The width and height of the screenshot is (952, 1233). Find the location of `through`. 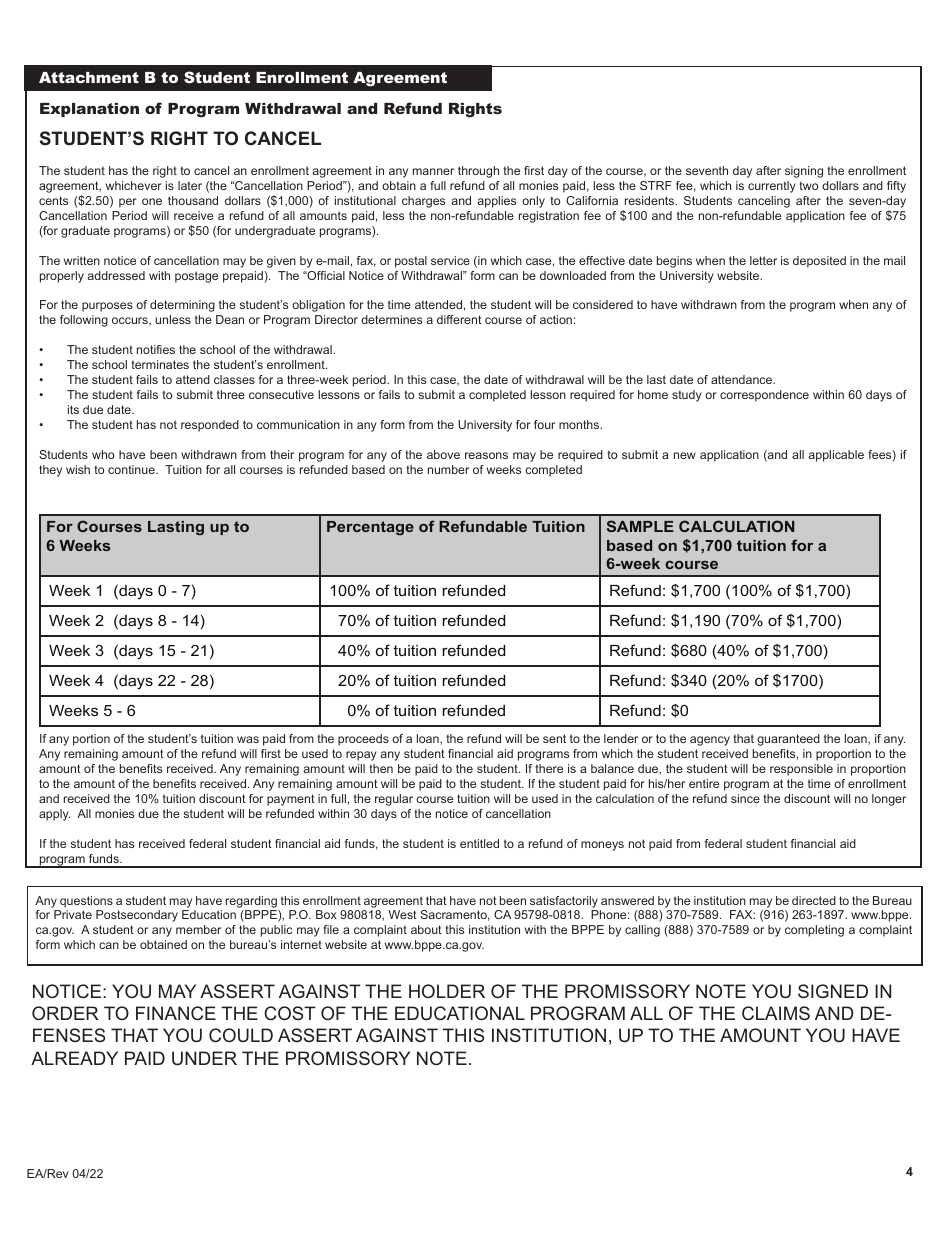

through is located at coordinates (478, 172).
